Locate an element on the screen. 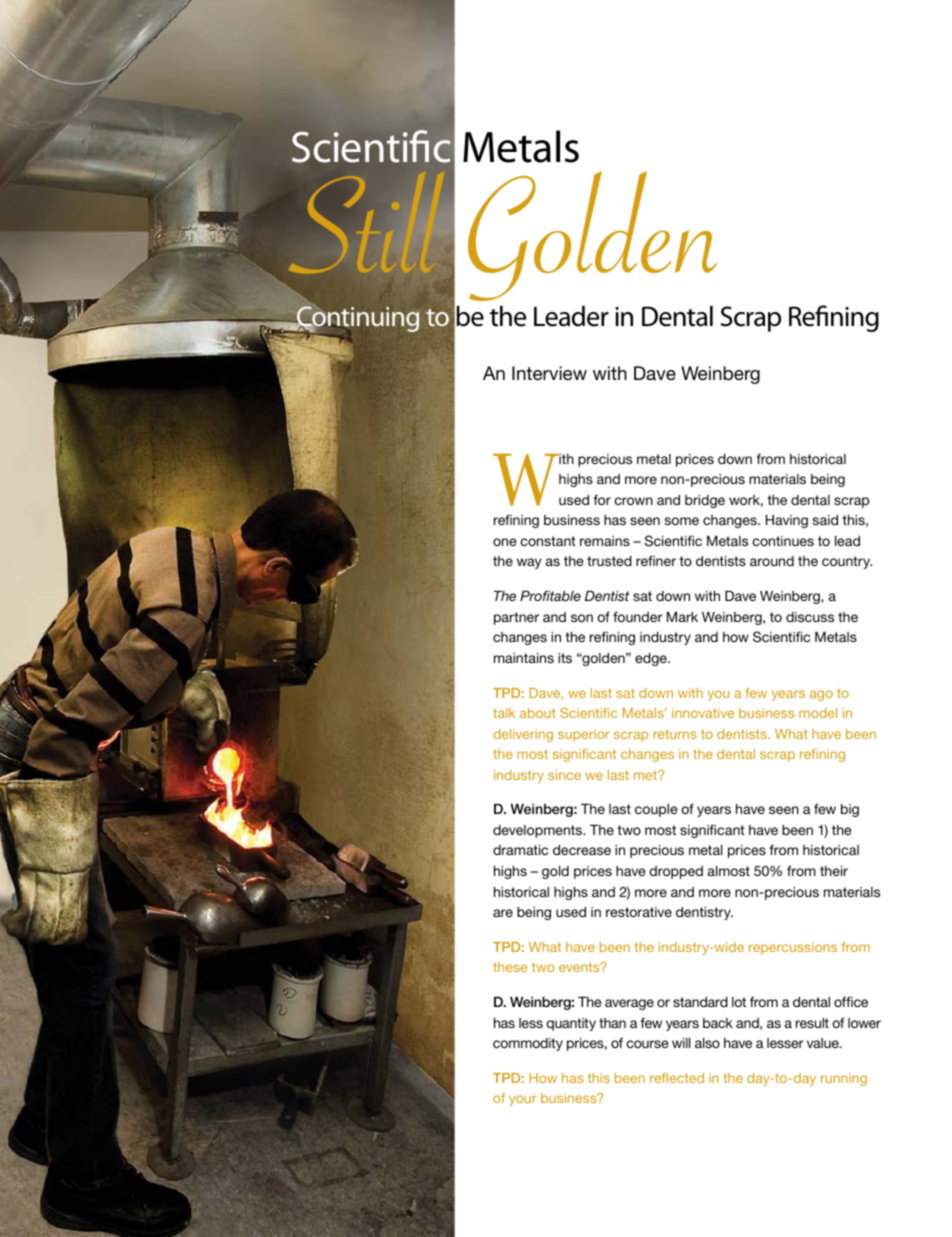 The height and width of the screenshot is (1237, 952). Mark is located at coordinates (682, 617).
